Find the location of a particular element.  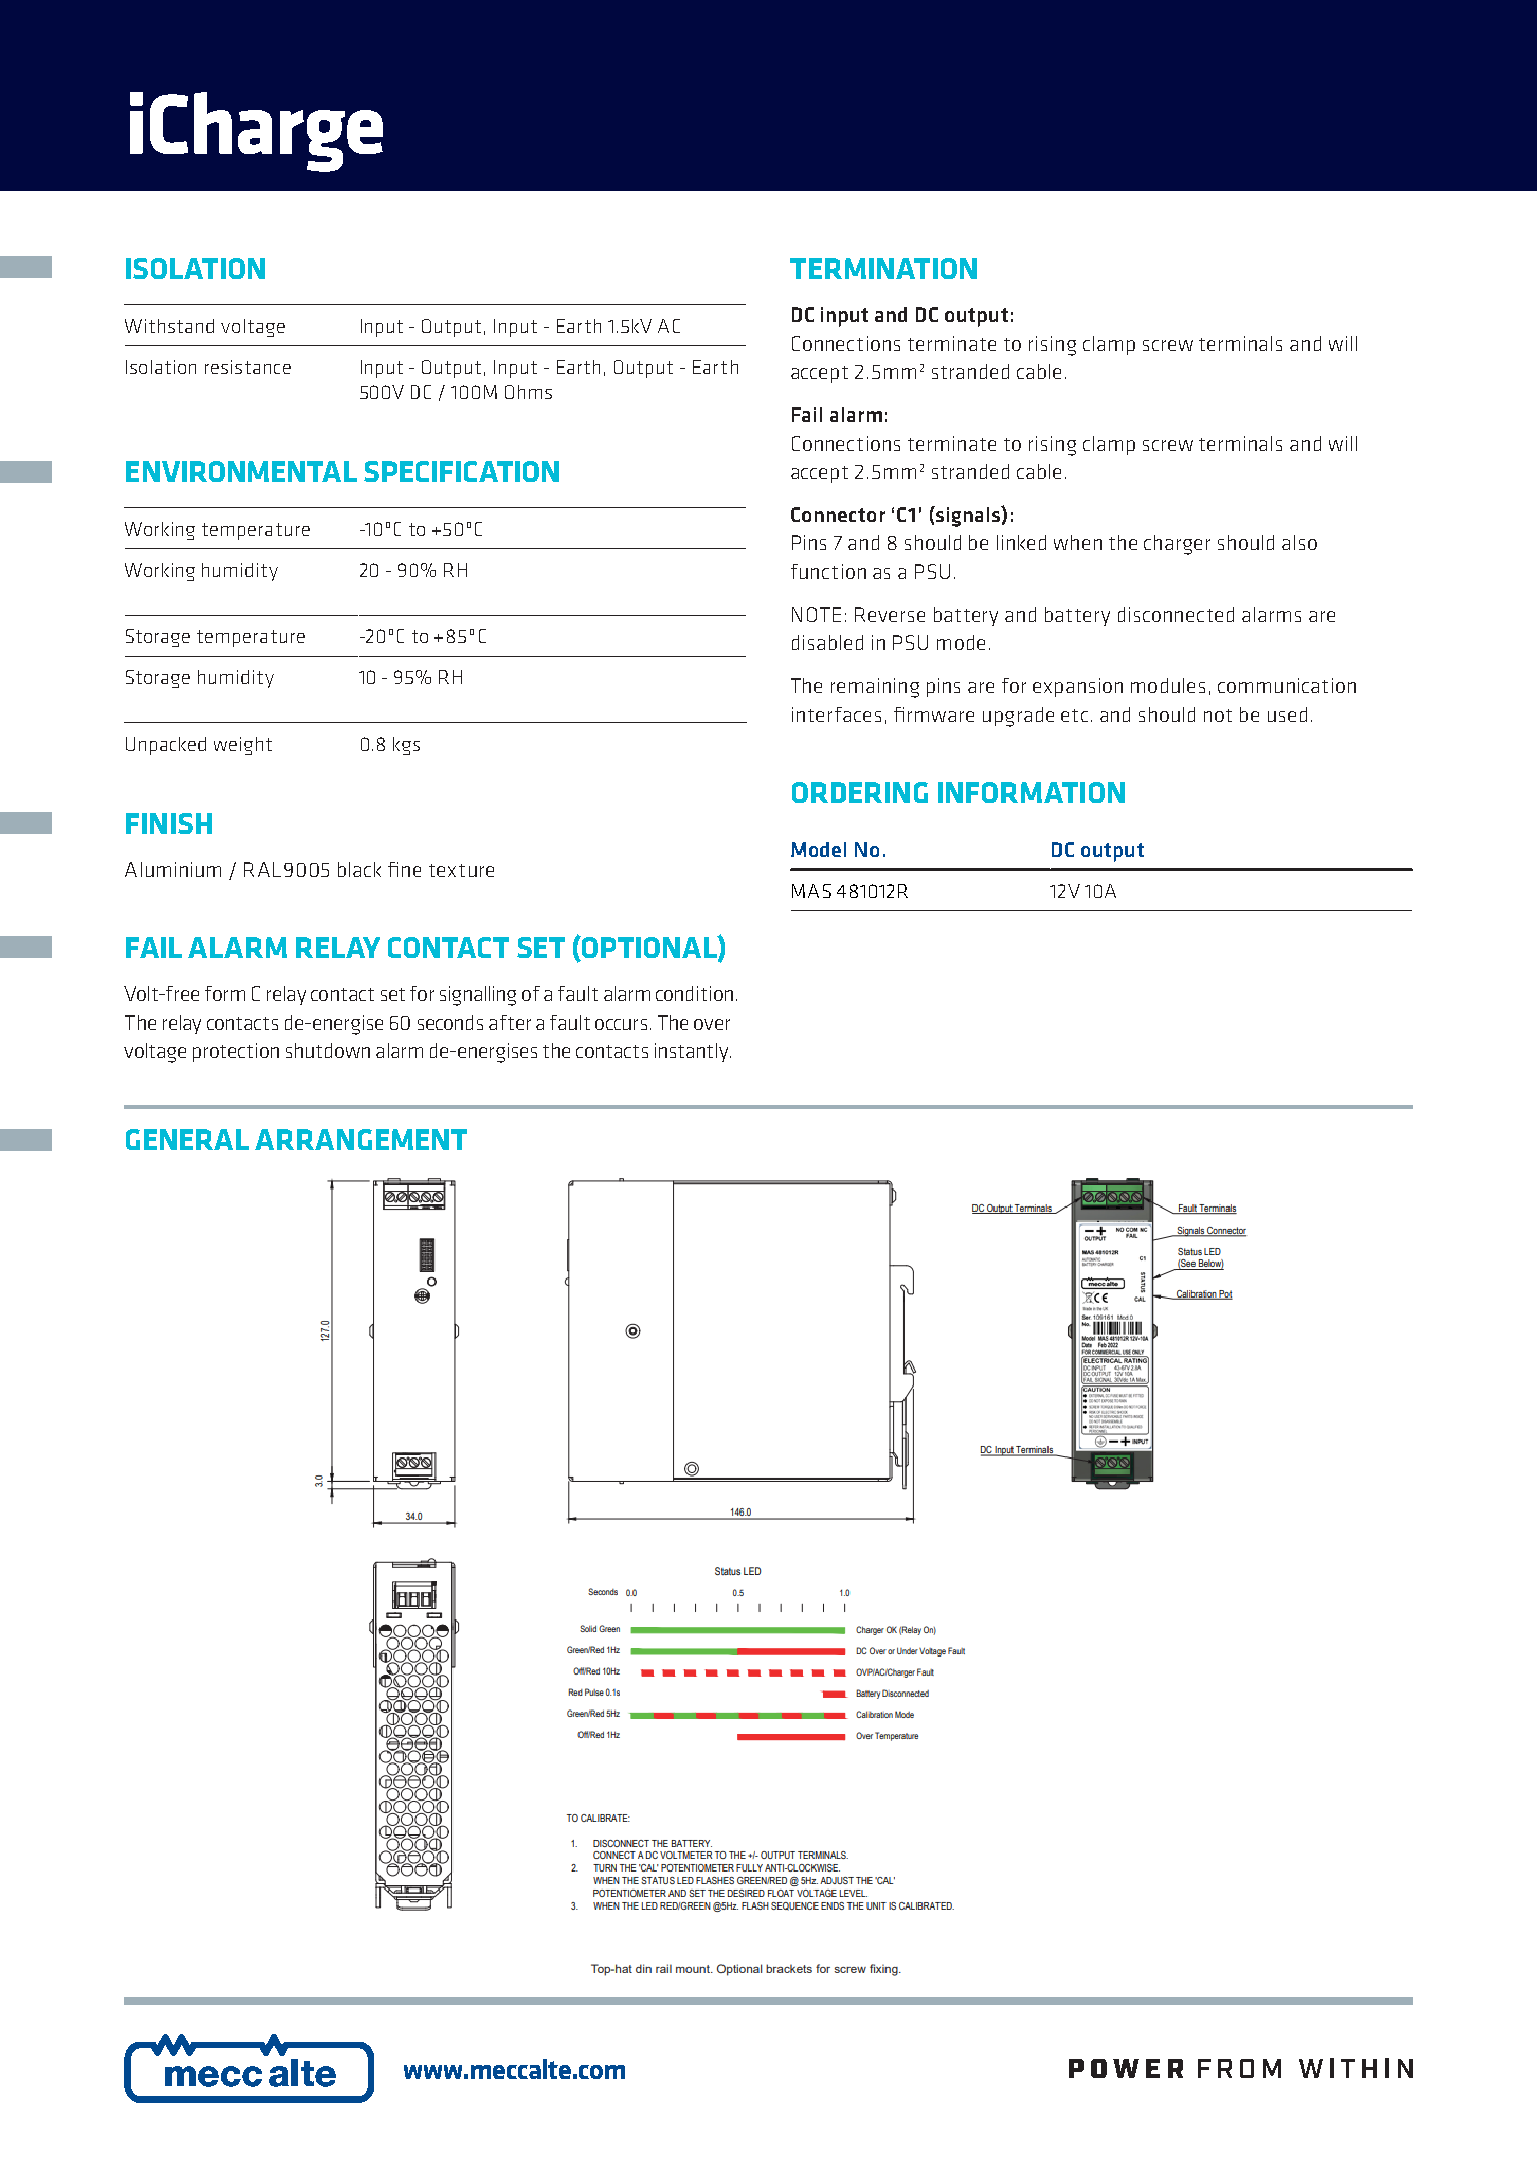

modules is located at coordinates (1168, 685).
